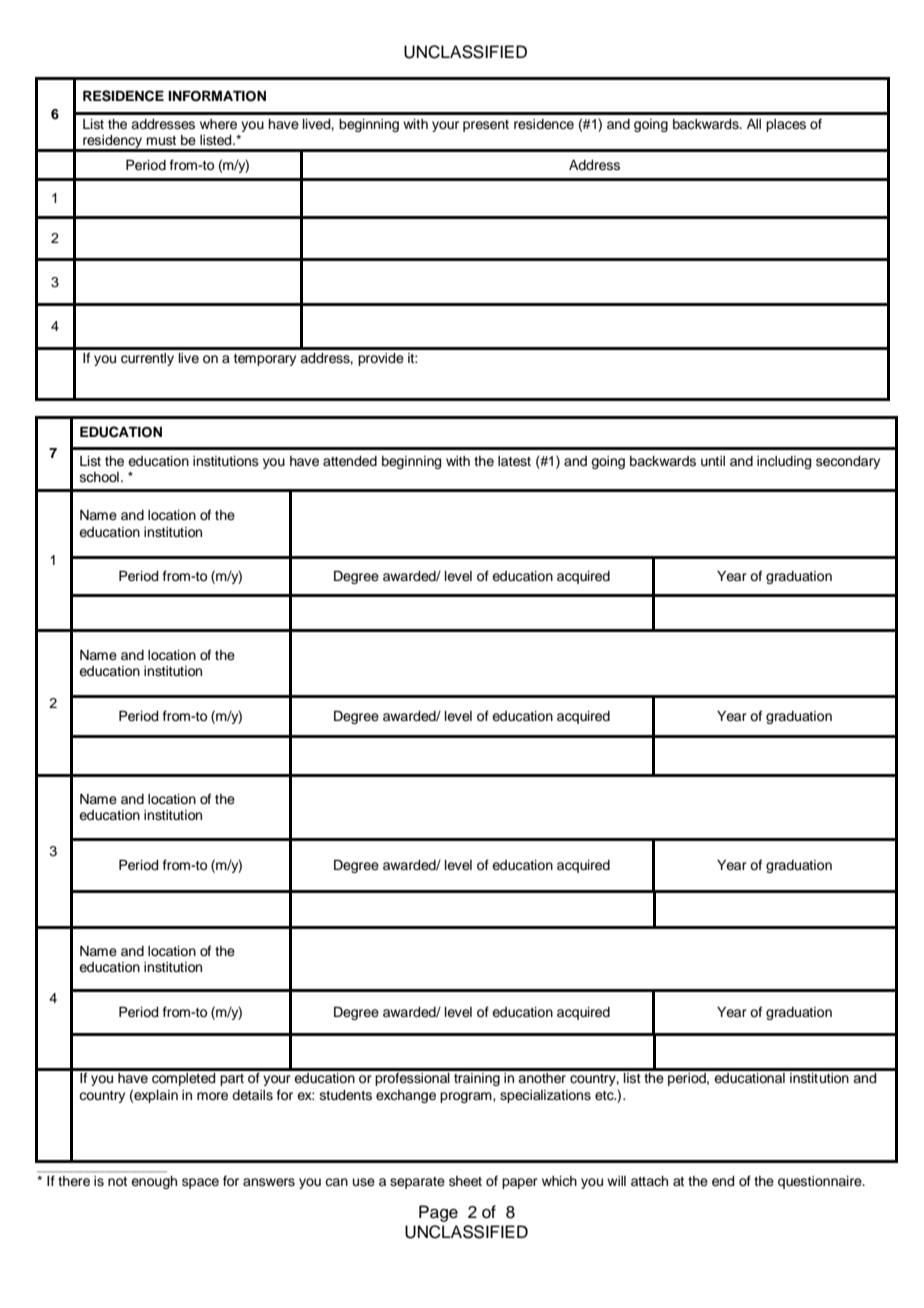 Image resolution: width=924 pixels, height=1308 pixels. Describe the element at coordinates (605, 1096) in the screenshot. I see `etc` at that location.
